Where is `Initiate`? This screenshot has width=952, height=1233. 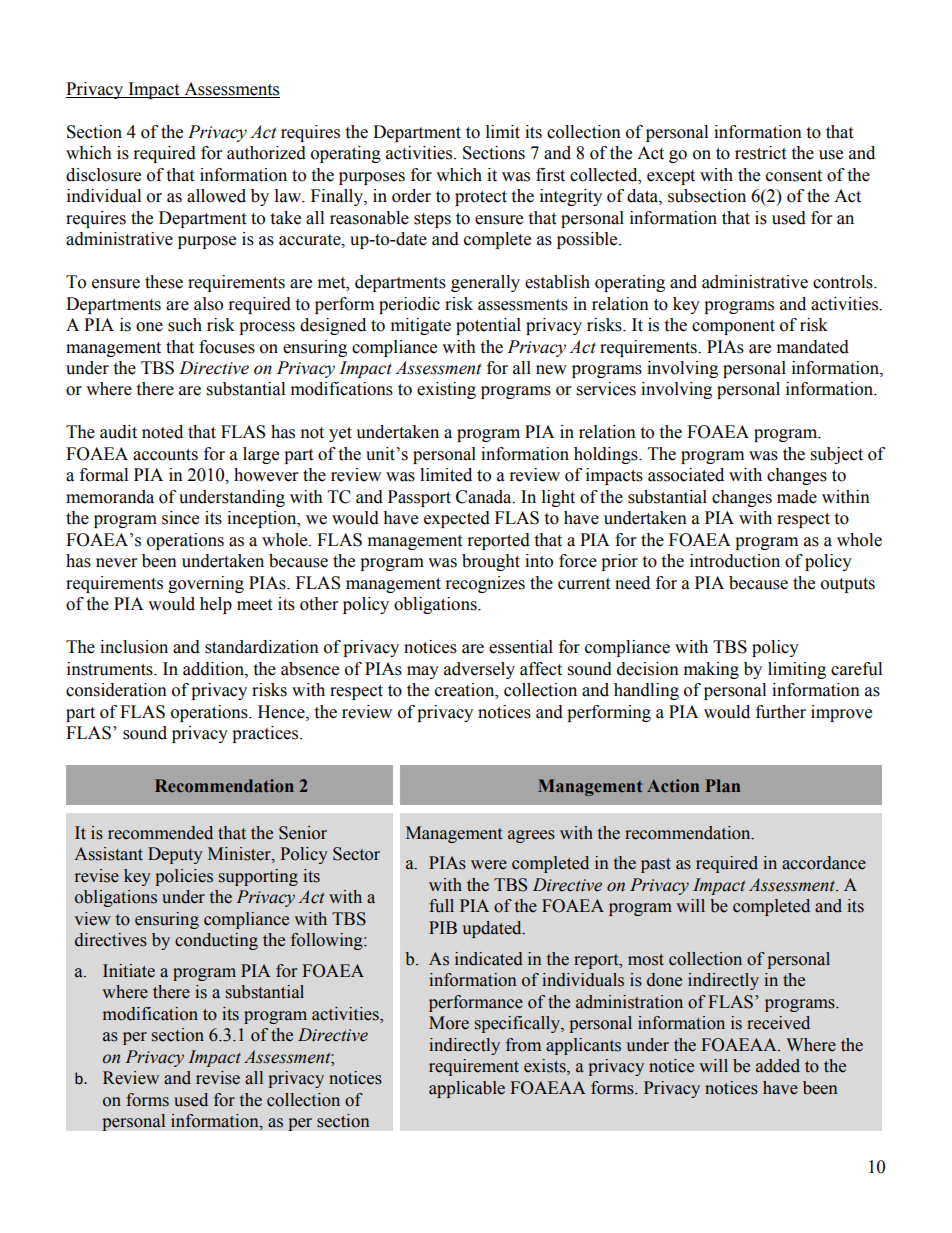 Initiate is located at coordinates (129, 971).
